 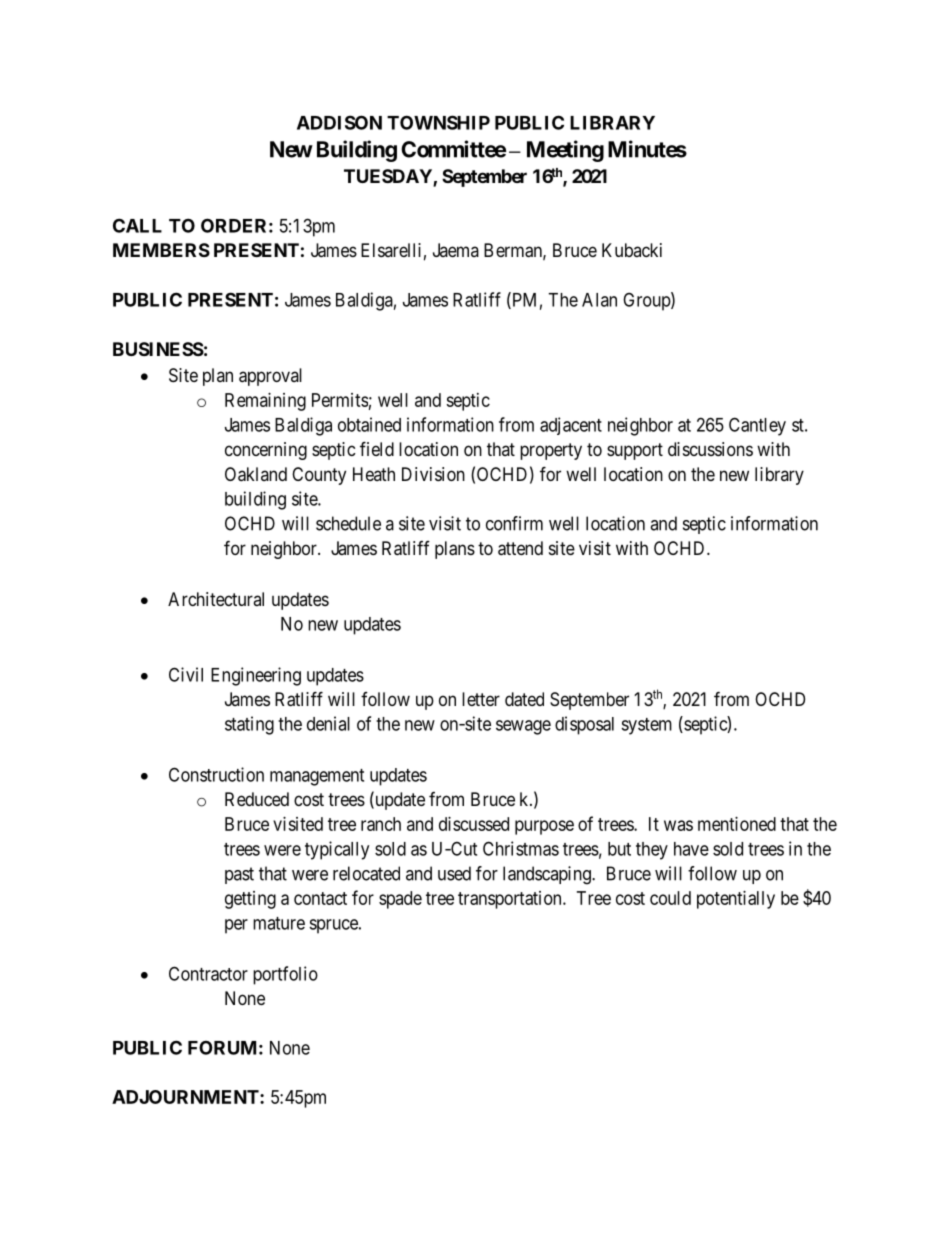 What do you see at coordinates (186, 1097) in the screenshot?
I see `ADJOURNMENT` at bounding box center [186, 1097].
